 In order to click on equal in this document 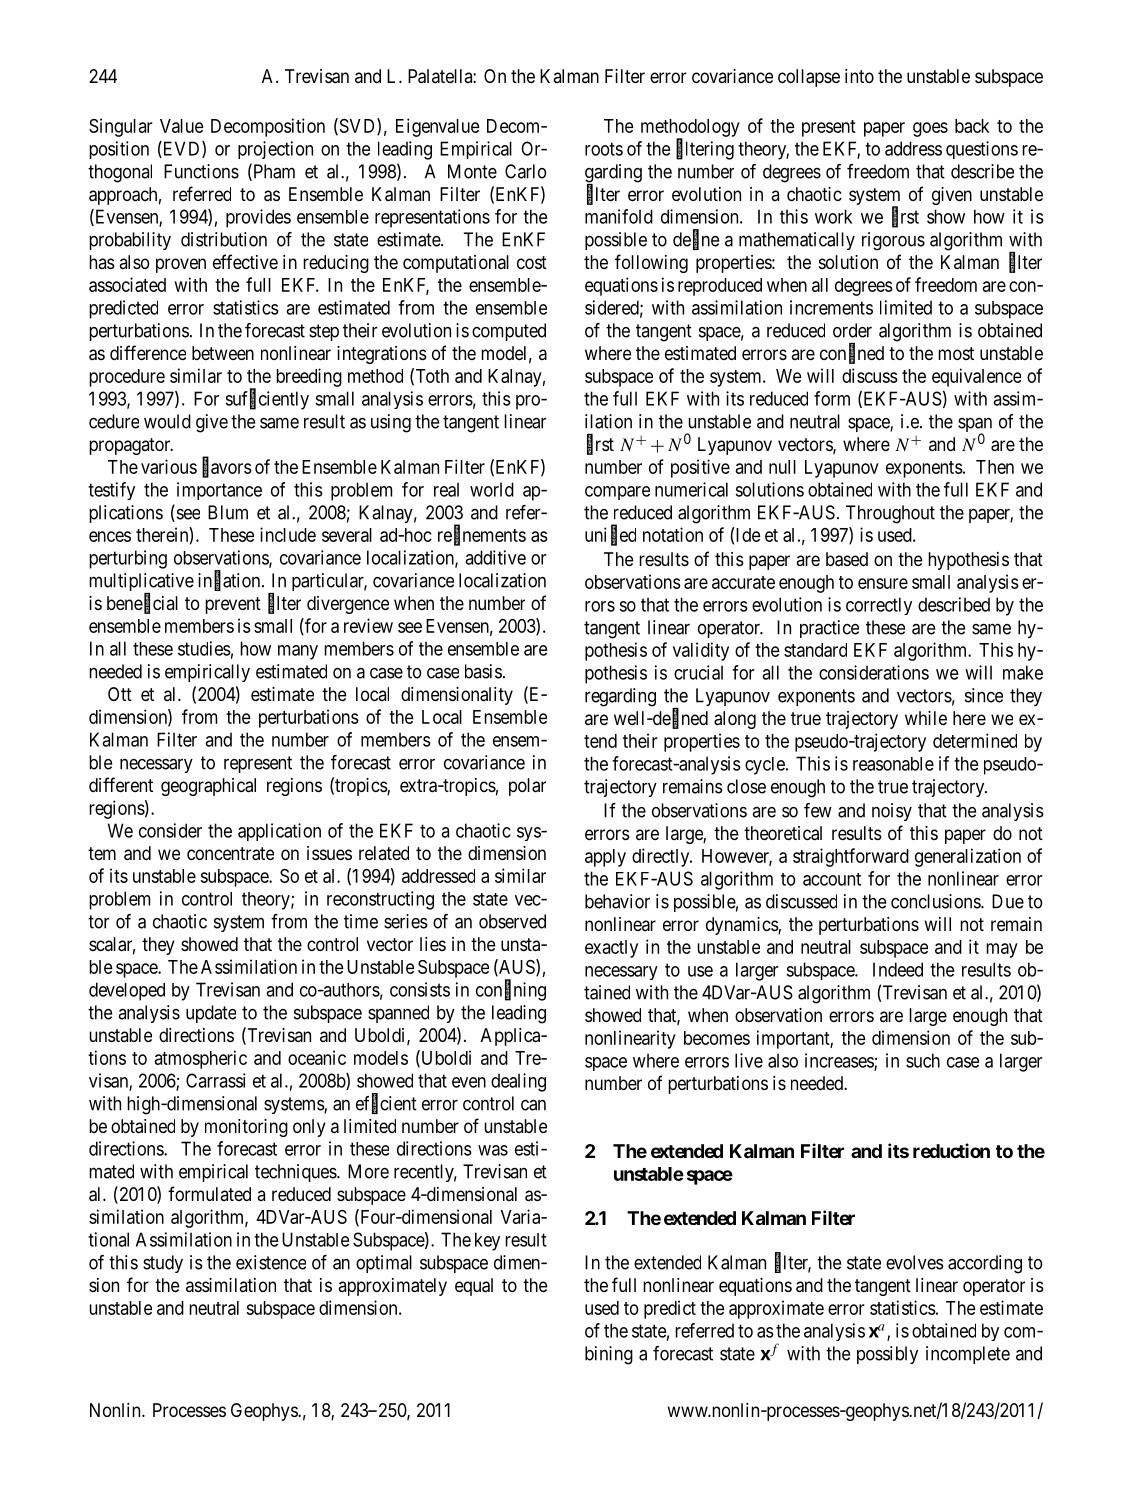, I will do `click(474, 1287)`.
